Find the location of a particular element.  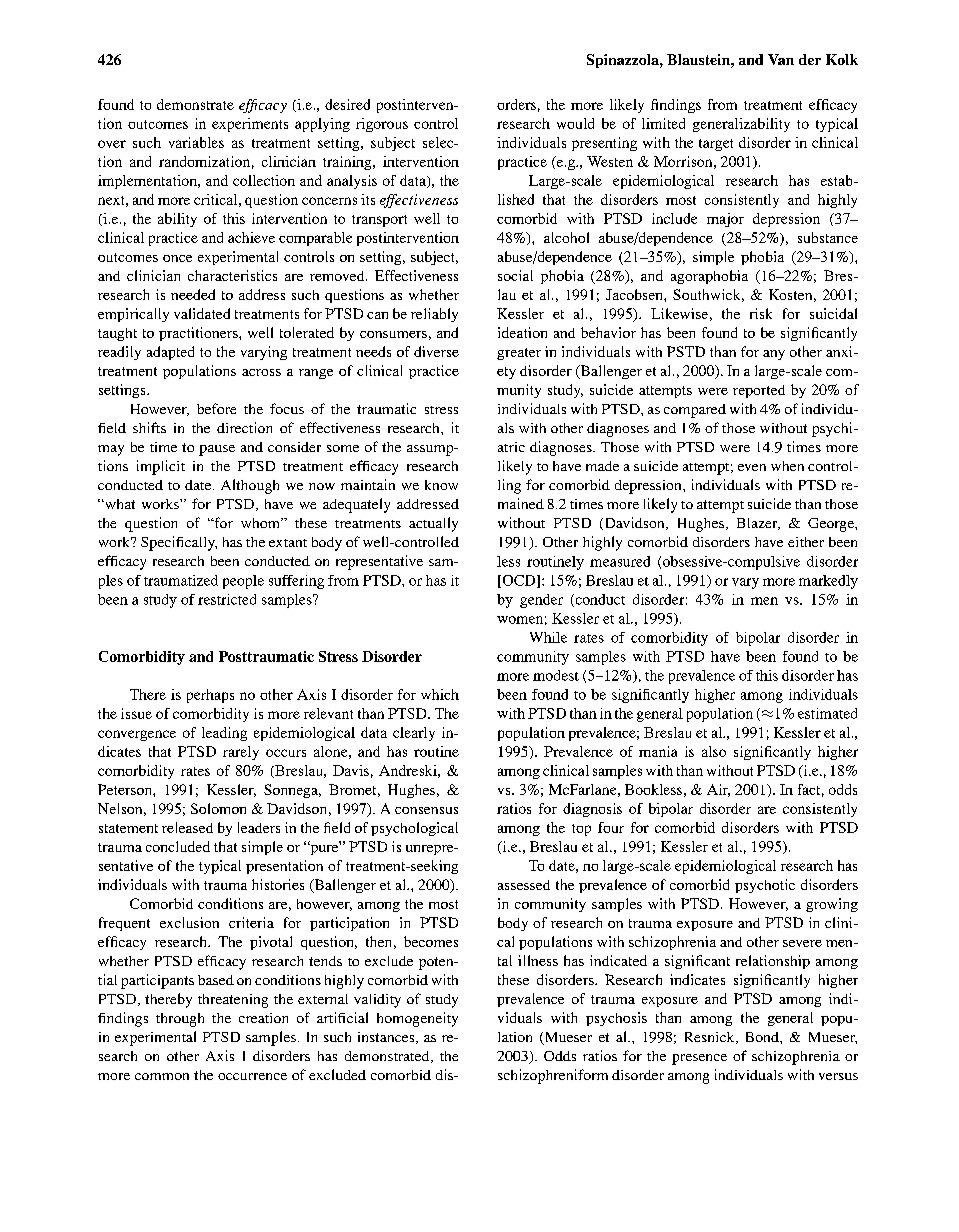

target is located at coordinates (716, 145).
